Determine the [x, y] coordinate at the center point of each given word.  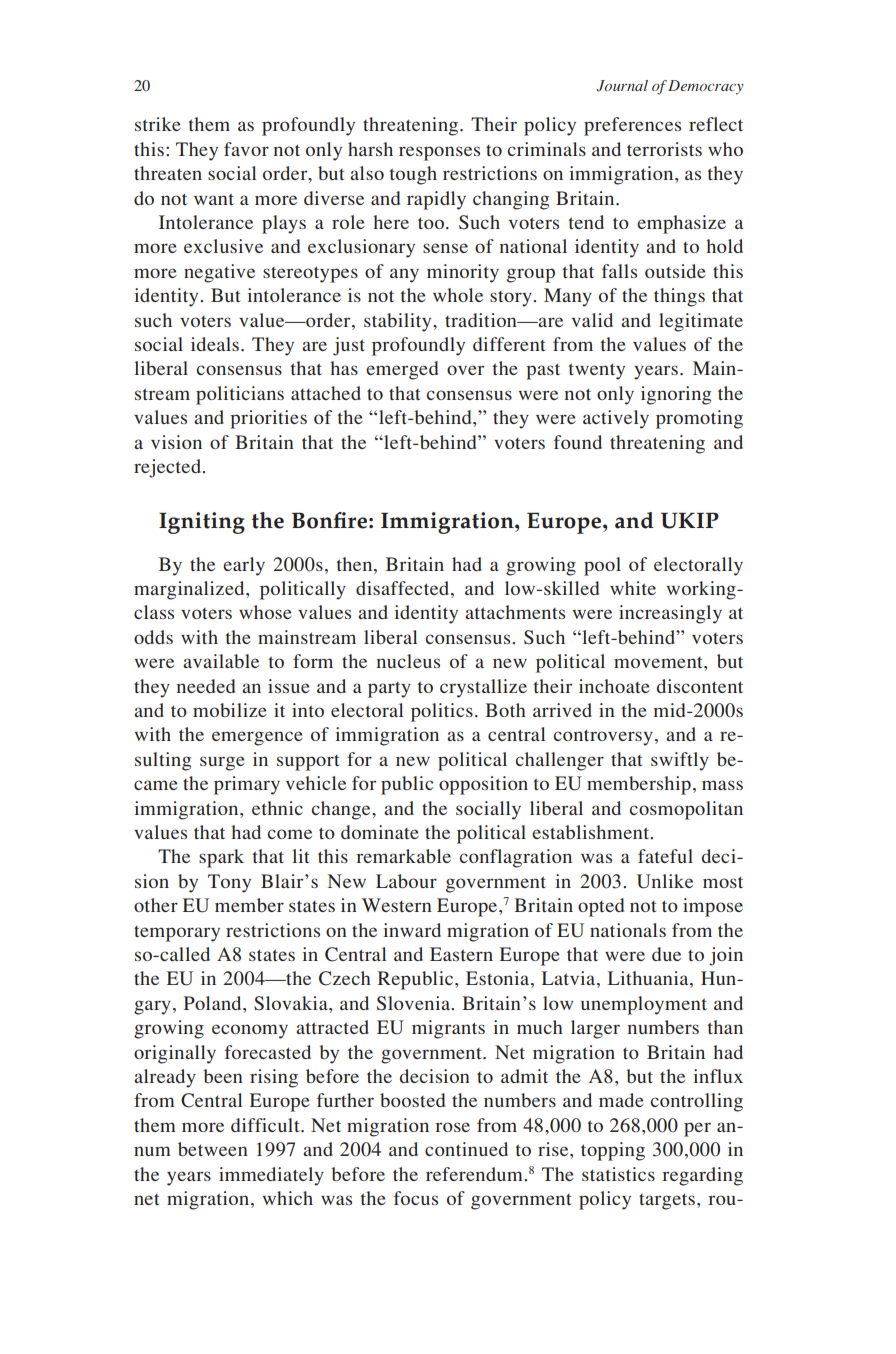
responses [439, 153]
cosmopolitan [686, 810]
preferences [632, 126]
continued [466, 1149]
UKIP [690, 520]
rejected [169, 468]
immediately [271, 1176]
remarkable [403, 856]
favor [246, 149]
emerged [402, 370]
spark [221, 858]
